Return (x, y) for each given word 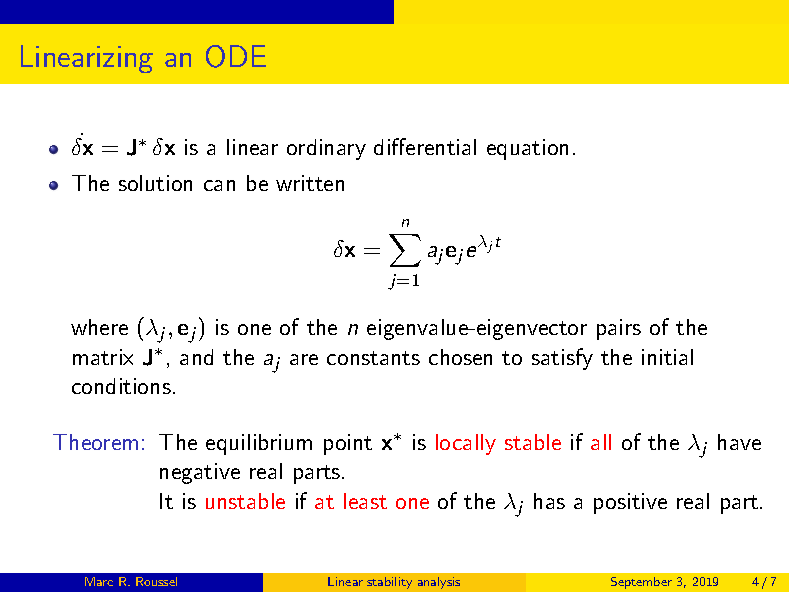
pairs (619, 329)
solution (155, 183)
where (99, 327)
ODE (236, 56)
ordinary (326, 149)
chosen (460, 357)
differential (425, 146)
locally (466, 444)
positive (630, 503)
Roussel (156, 581)
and (196, 357)
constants (373, 358)
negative (200, 473)
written (310, 183)
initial (667, 357)
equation (527, 149)
